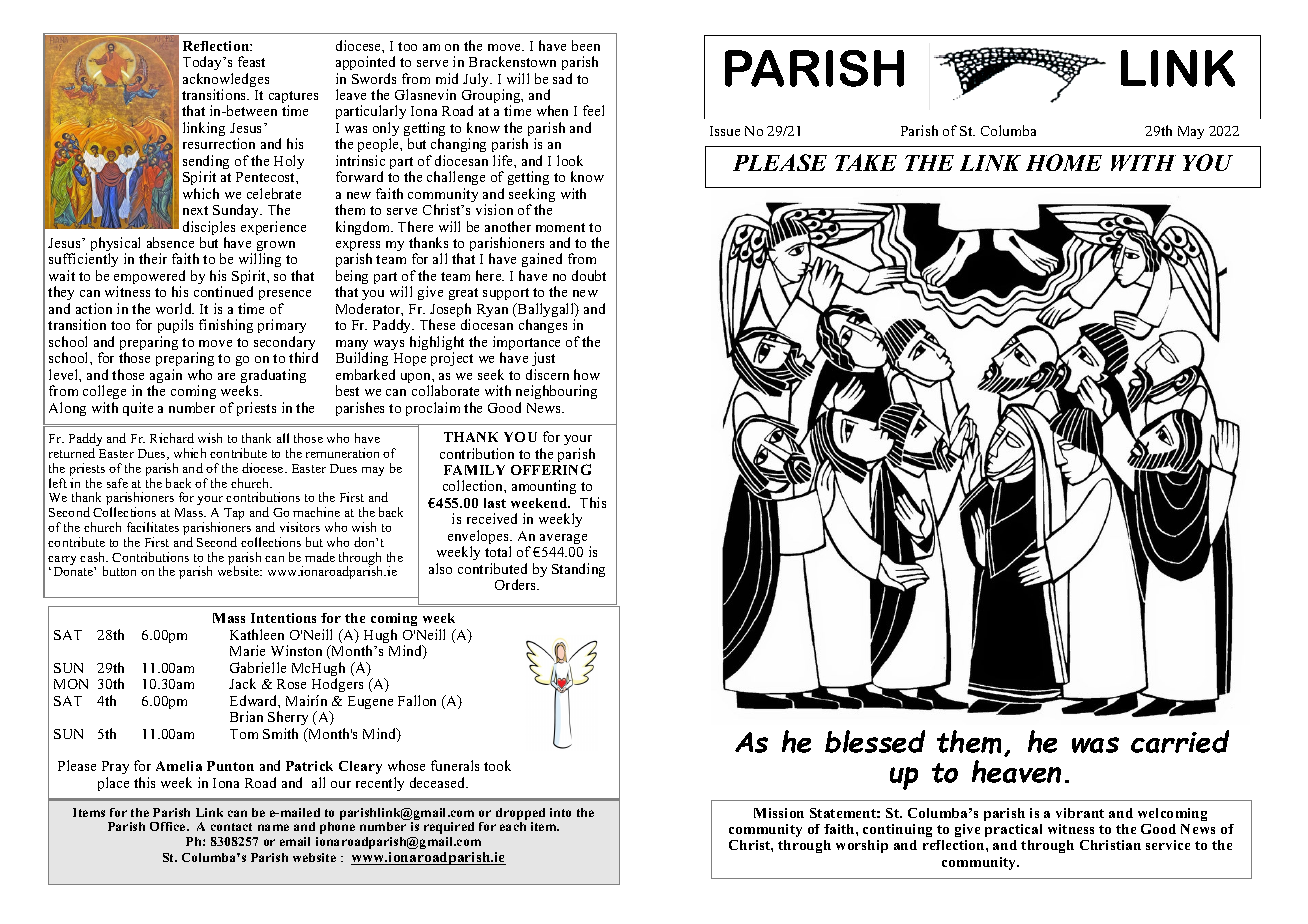  Describe the element at coordinates (169, 826) in the screenshot. I see `Office` at that location.
